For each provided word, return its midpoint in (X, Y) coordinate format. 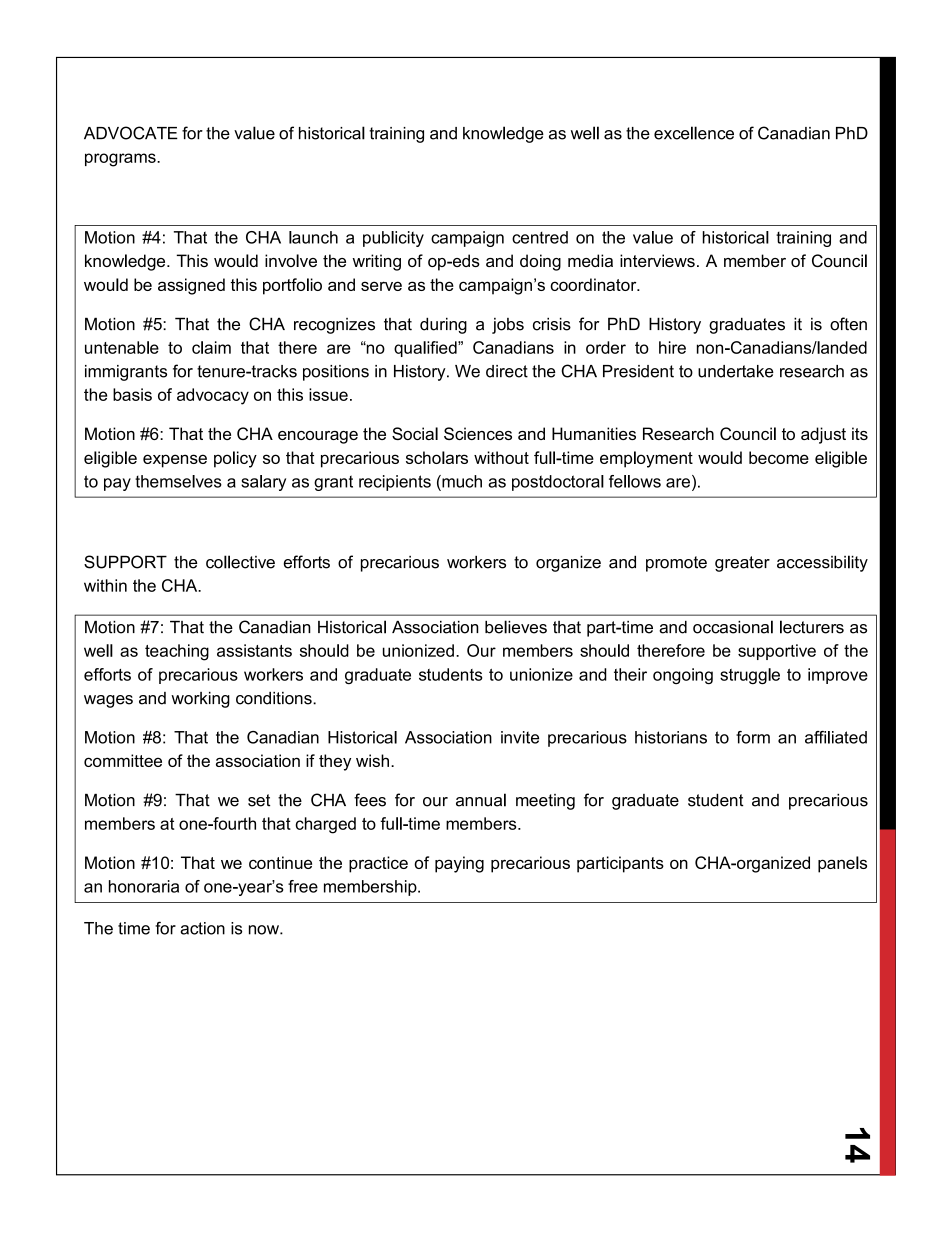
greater (742, 564)
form (753, 737)
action (202, 928)
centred (540, 237)
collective (240, 562)
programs (121, 160)
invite (520, 737)
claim (211, 347)
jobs (508, 326)
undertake (736, 371)
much (461, 481)
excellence (694, 133)
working (200, 700)
